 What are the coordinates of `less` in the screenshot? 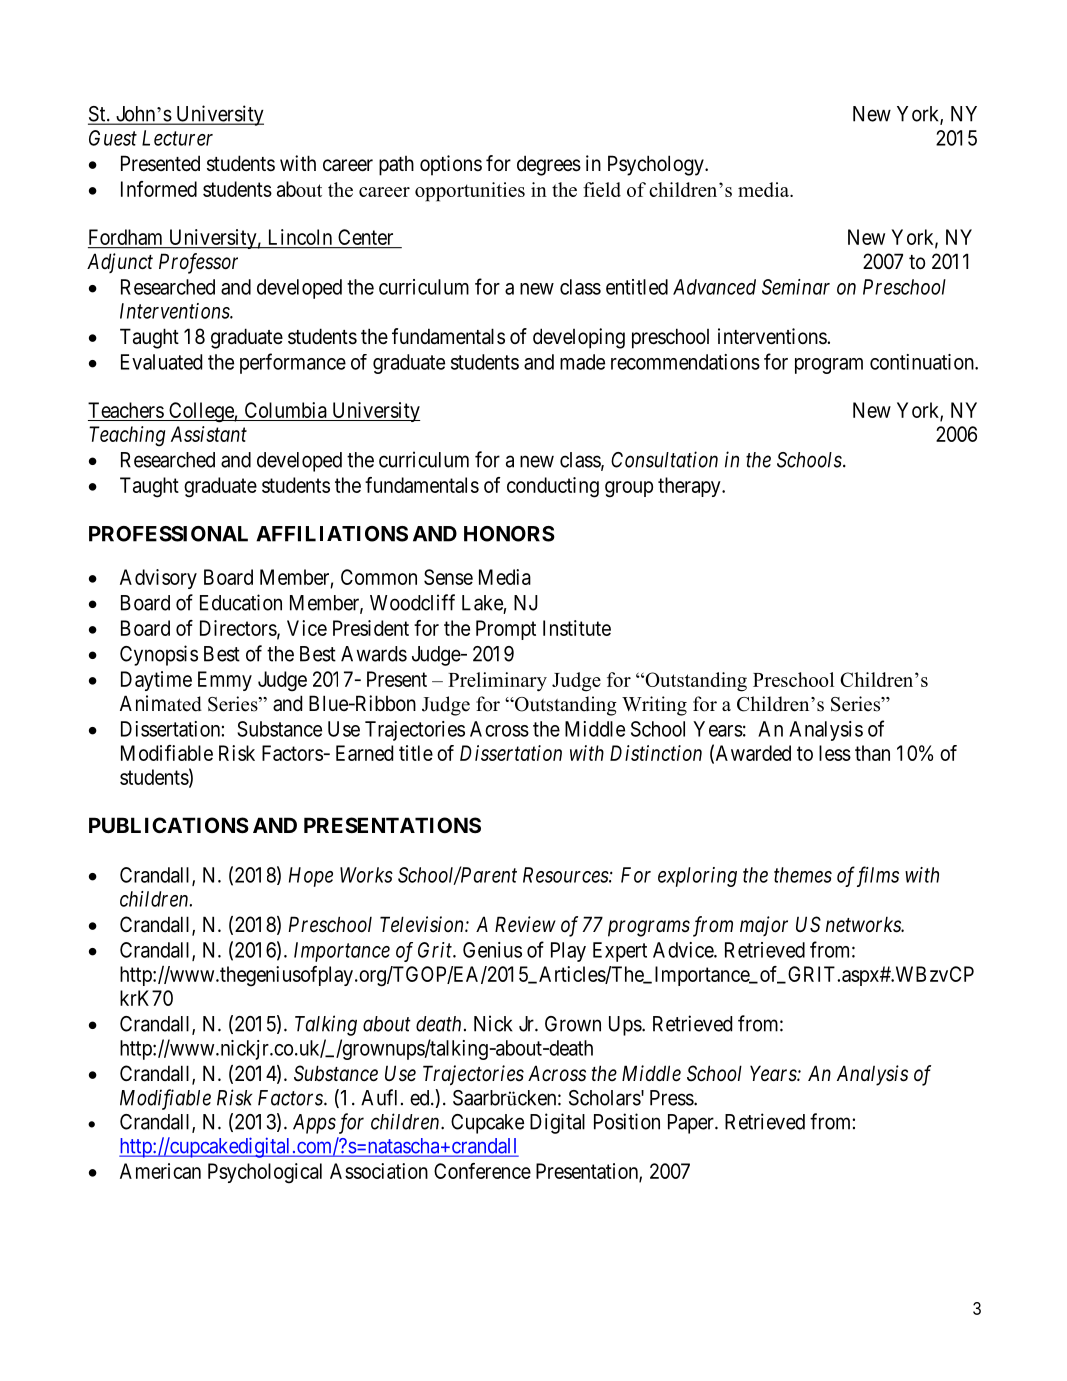 It's located at (835, 753).
